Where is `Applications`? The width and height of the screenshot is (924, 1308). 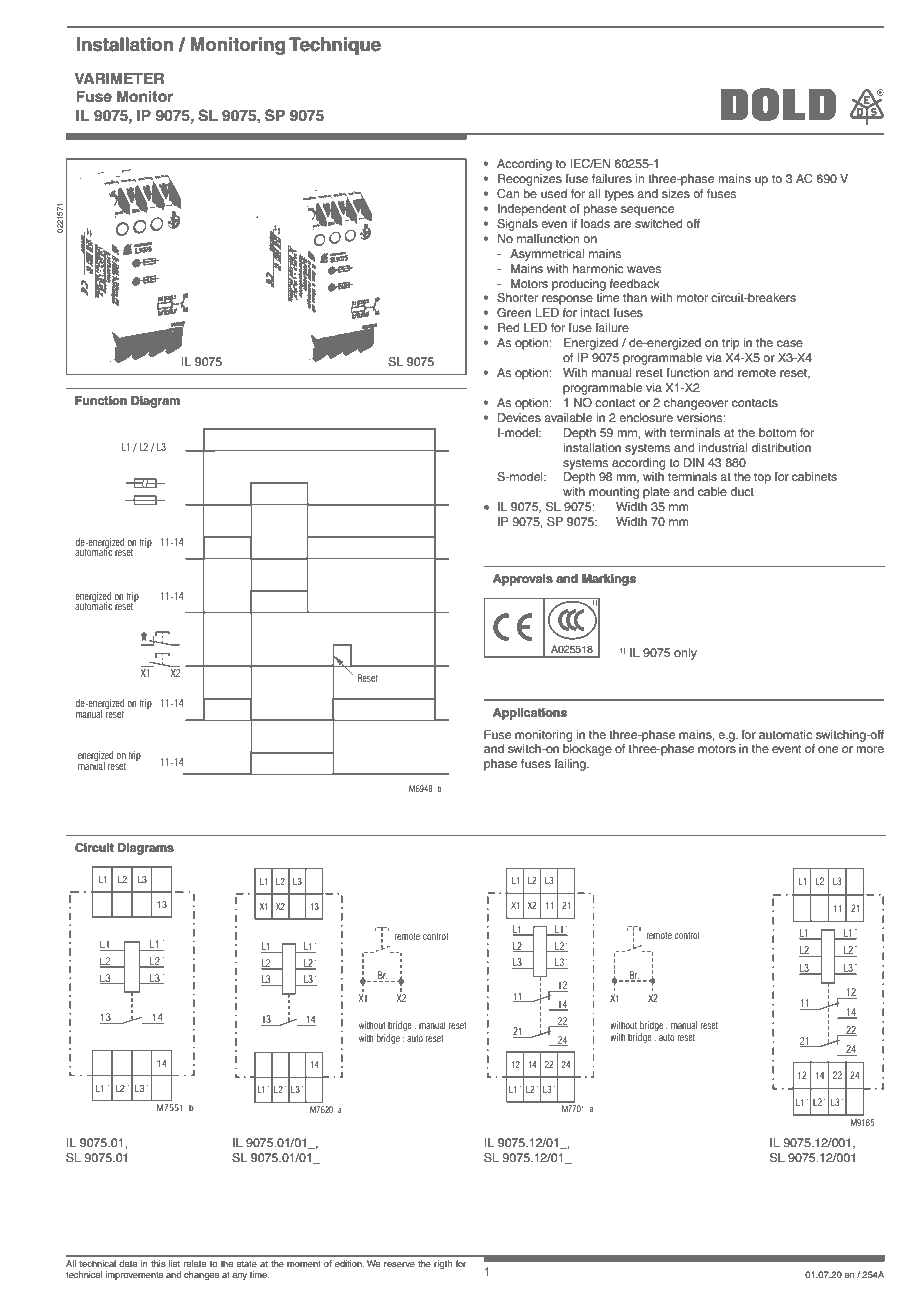 Applications is located at coordinates (530, 714).
